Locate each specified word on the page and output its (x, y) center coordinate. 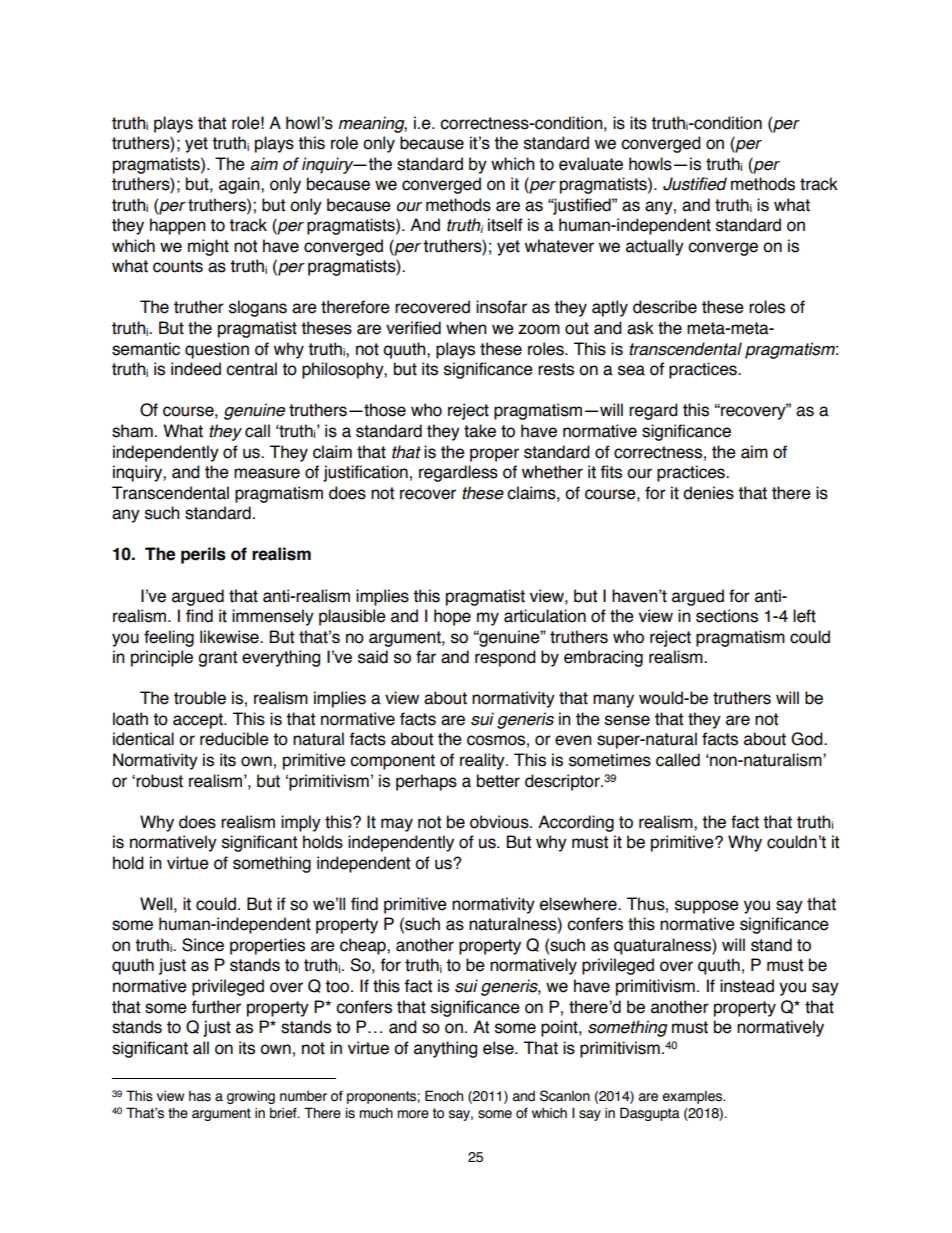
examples (693, 1097)
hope (452, 617)
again (240, 185)
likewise (230, 637)
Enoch (444, 1096)
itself (505, 225)
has (200, 1096)
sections (727, 616)
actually (655, 247)
